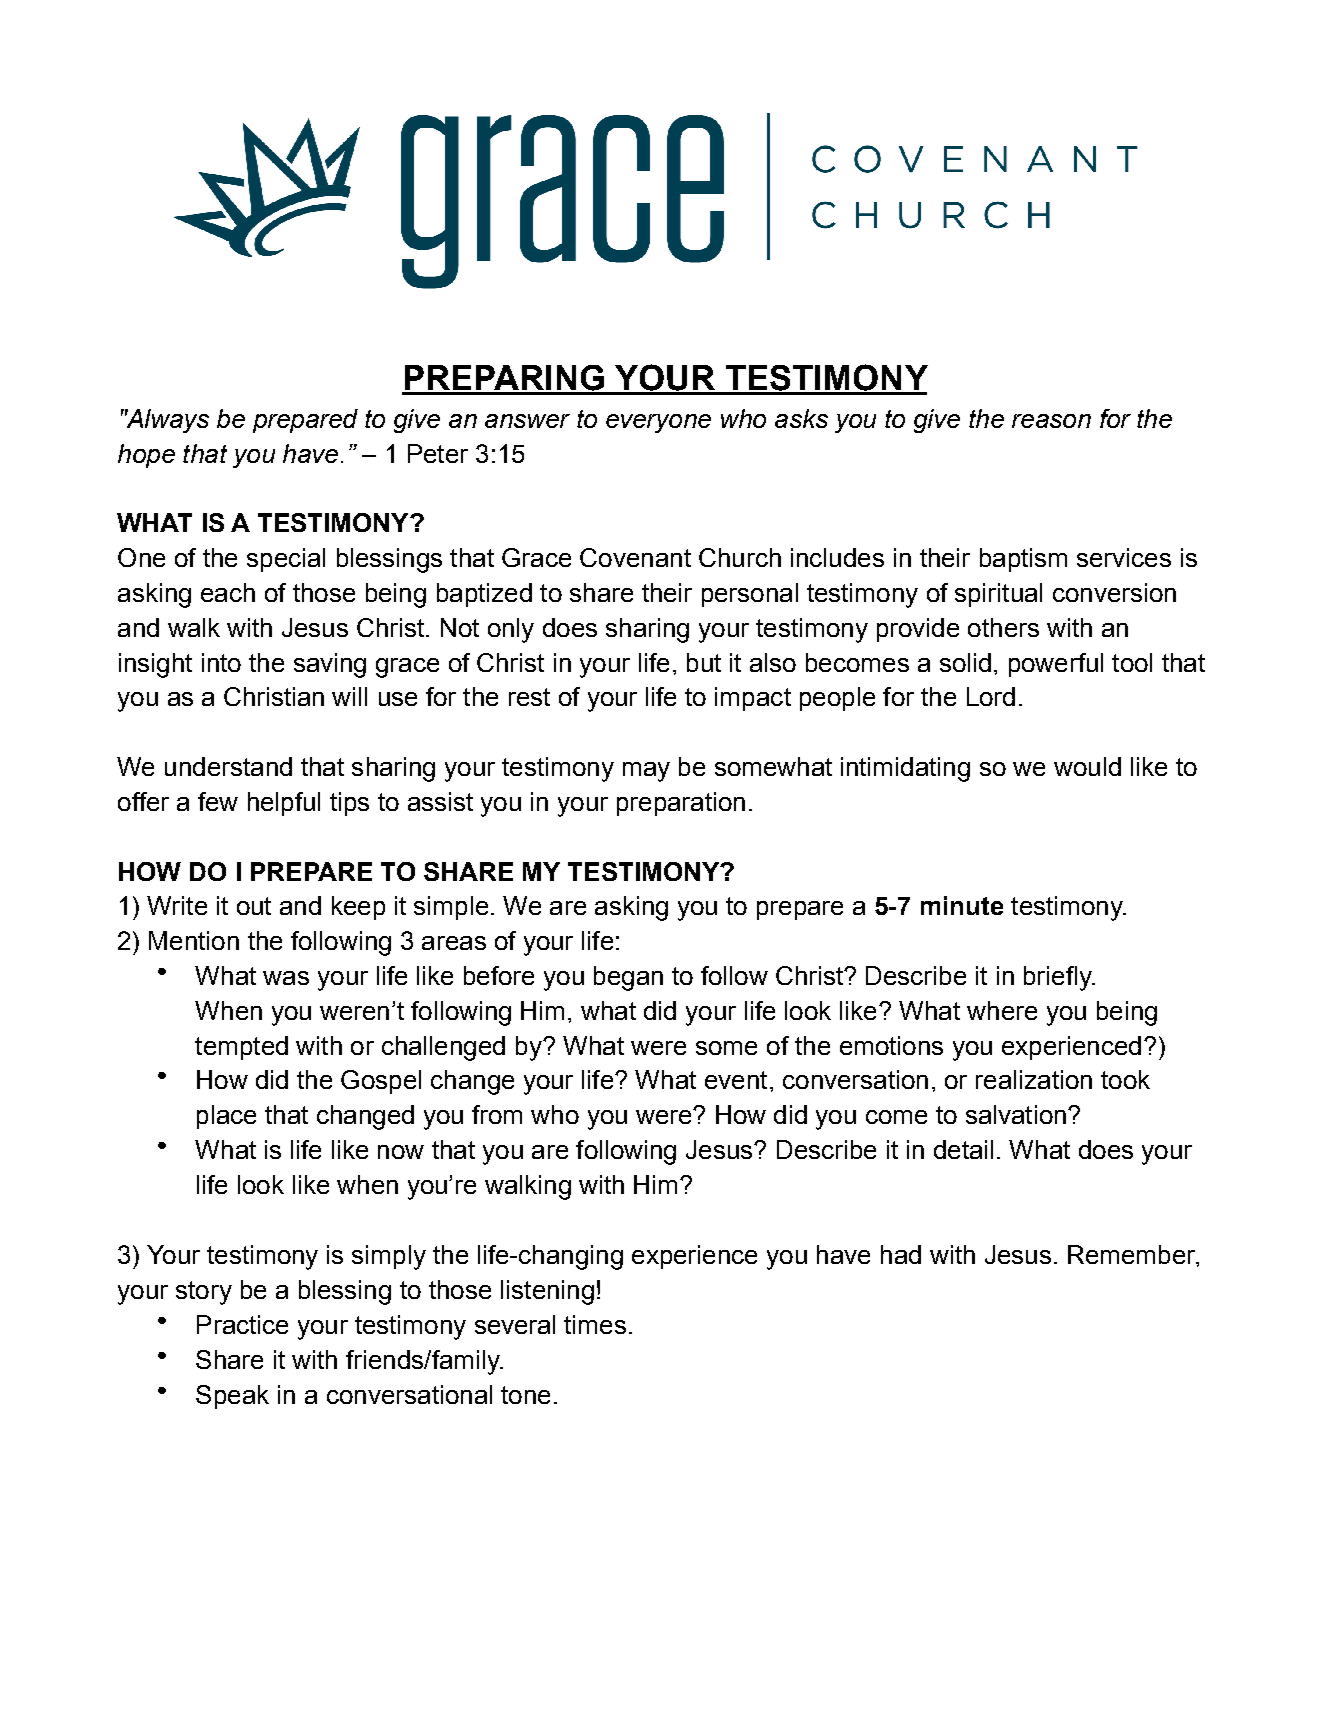  I want to click on salvation, so click(1016, 1114).
